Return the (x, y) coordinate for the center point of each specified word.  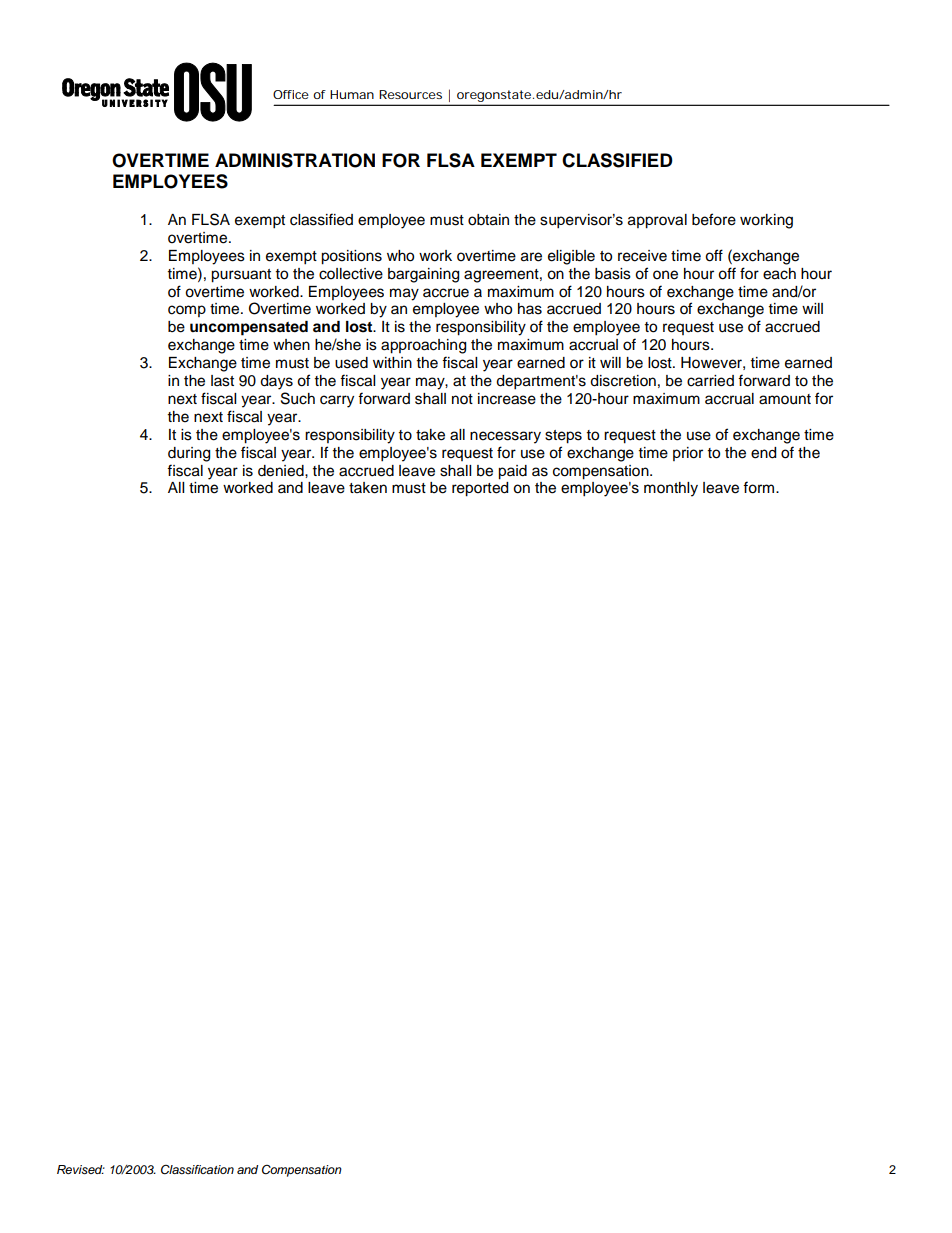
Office (291, 94)
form (760, 487)
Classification (197, 1170)
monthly (671, 489)
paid (512, 472)
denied (282, 471)
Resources (410, 94)
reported (480, 489)
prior (688, 454)
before (714, 219)
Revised (81, 1170)
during (189, 454)
